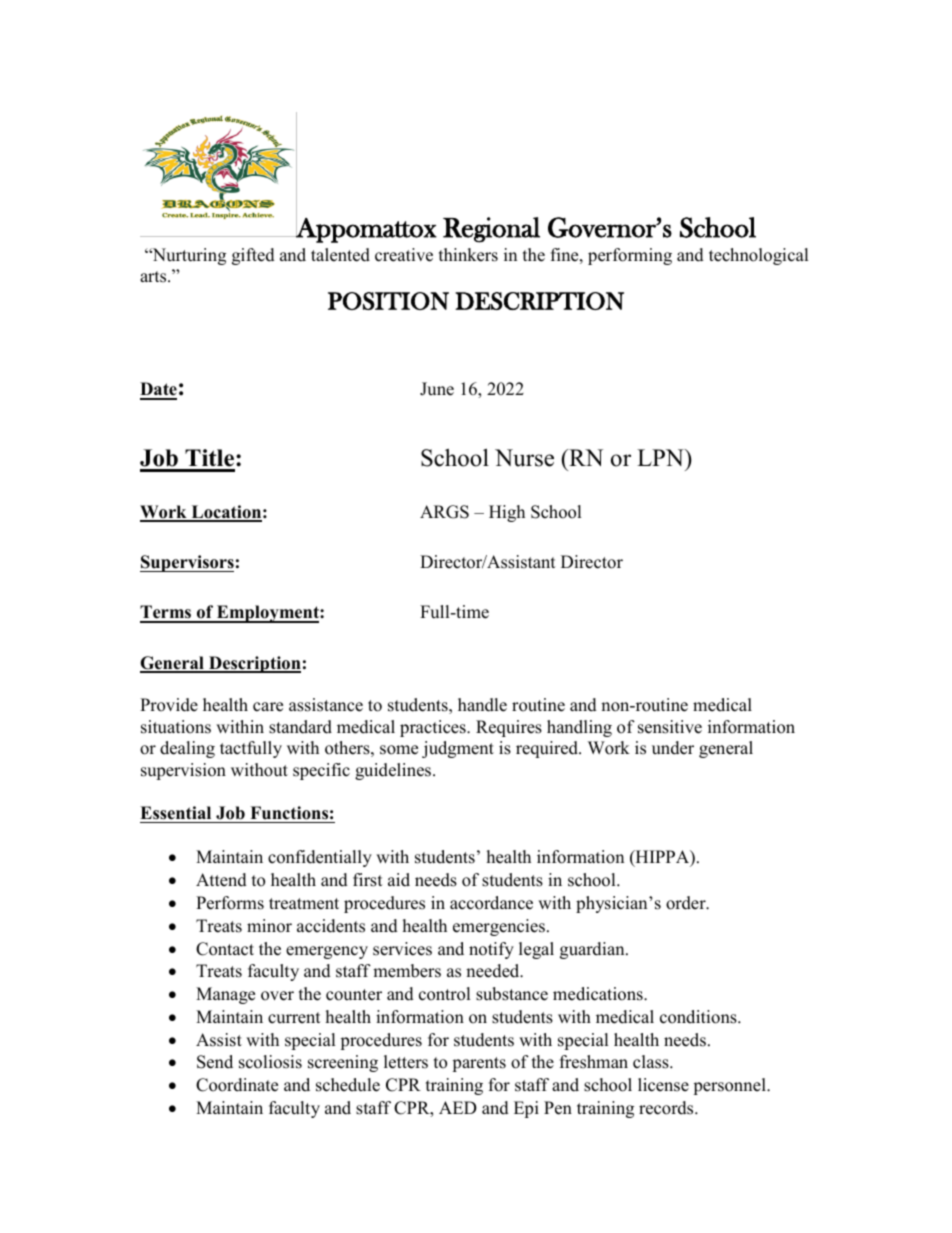  I want to click on Essential, so click(175, 813).
